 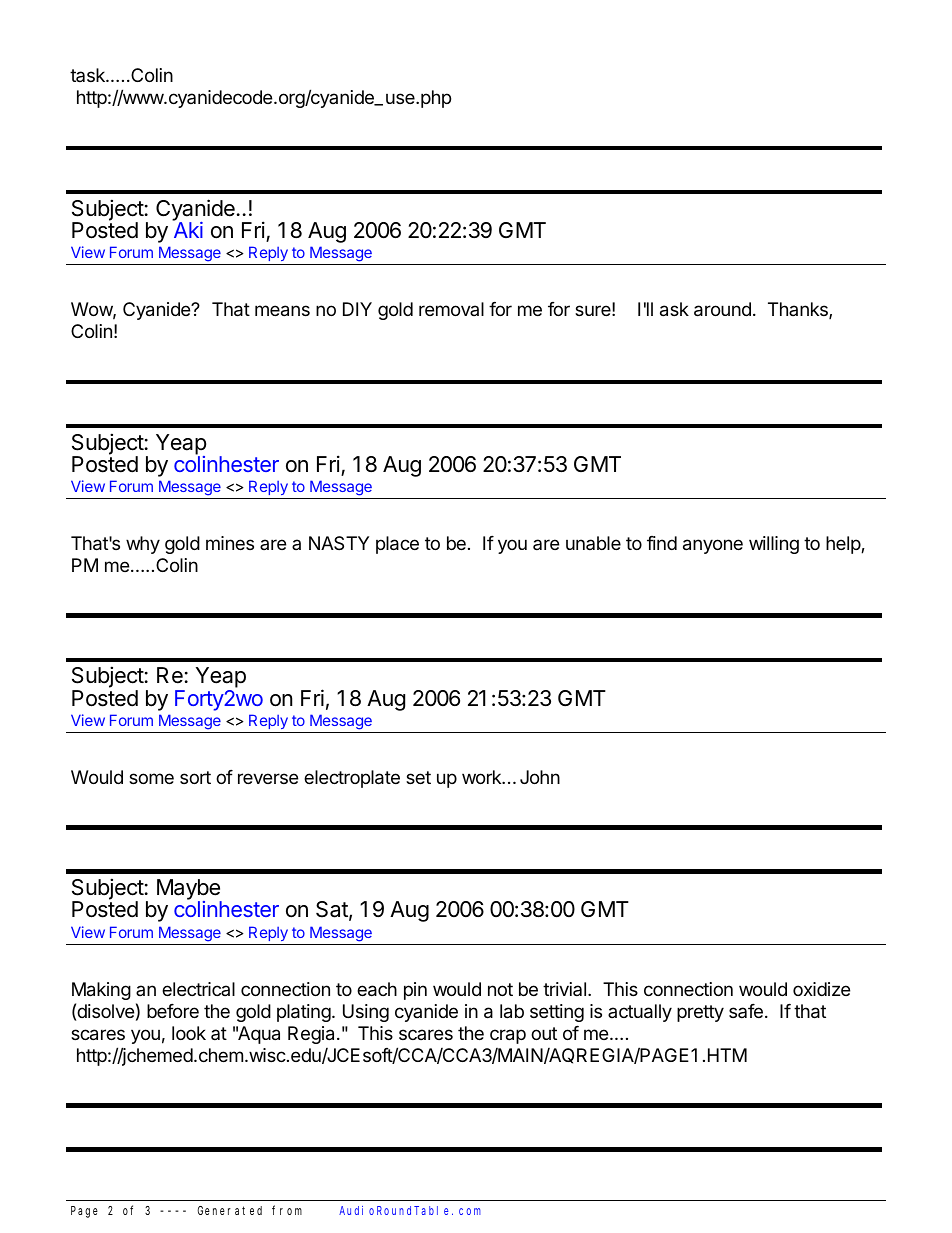 I want to click on means, so click(x=282, y=311).
